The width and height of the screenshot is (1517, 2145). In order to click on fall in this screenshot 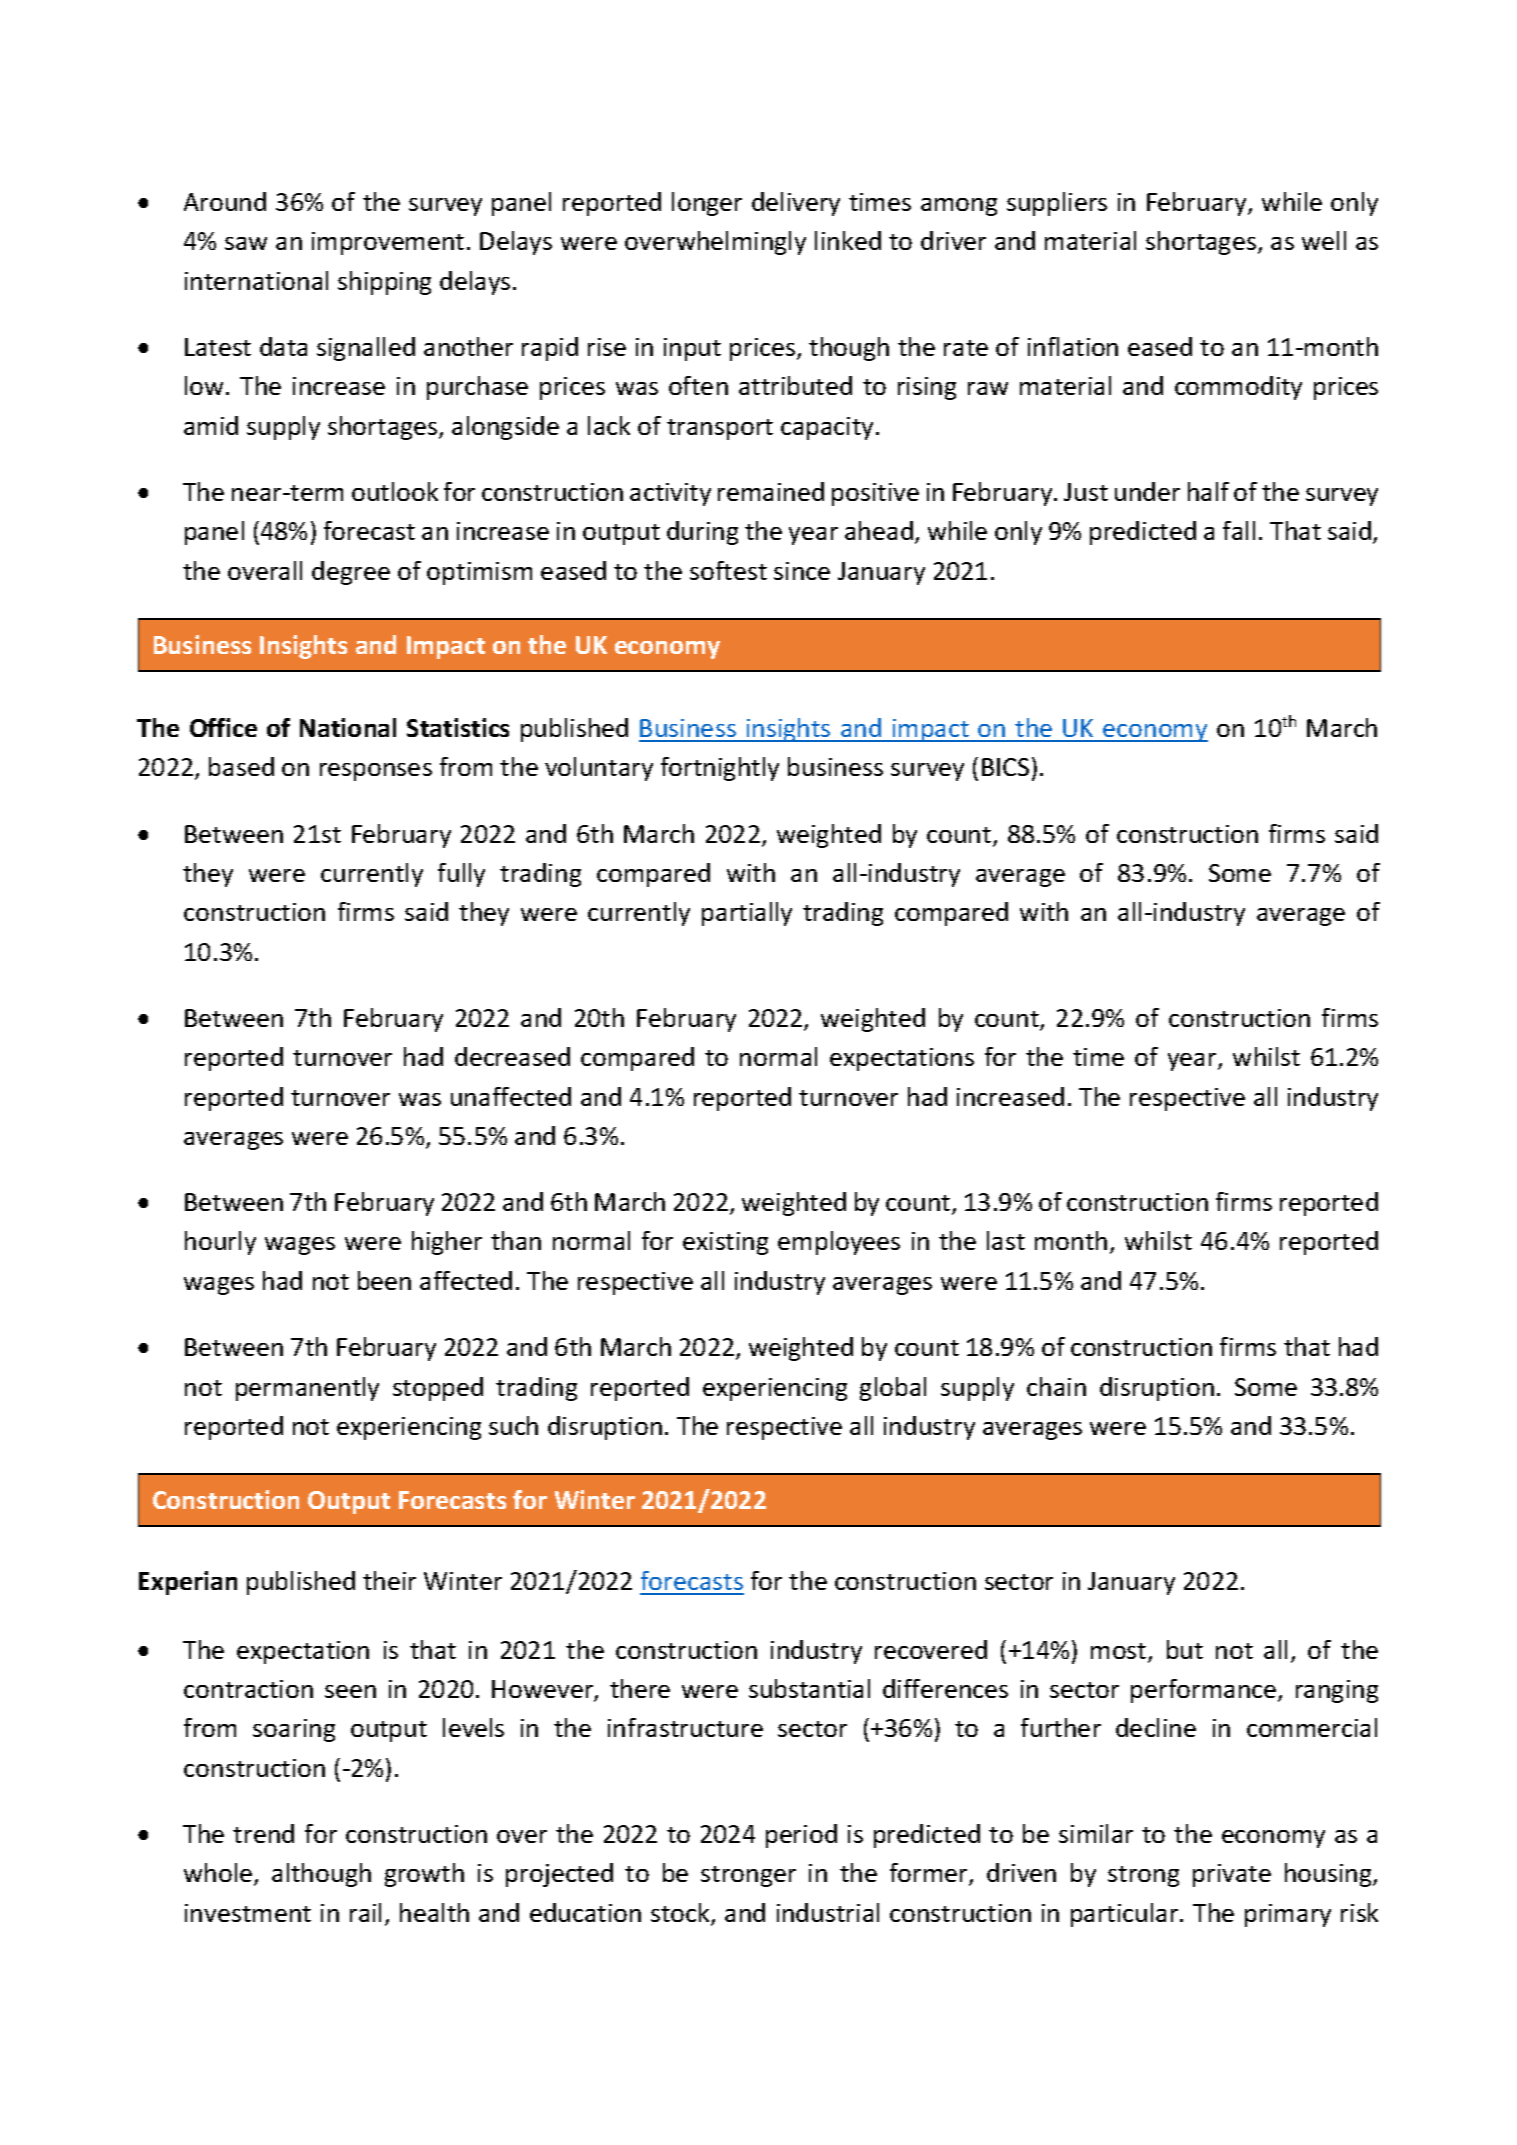, I will do `click(1239, 530)`.
